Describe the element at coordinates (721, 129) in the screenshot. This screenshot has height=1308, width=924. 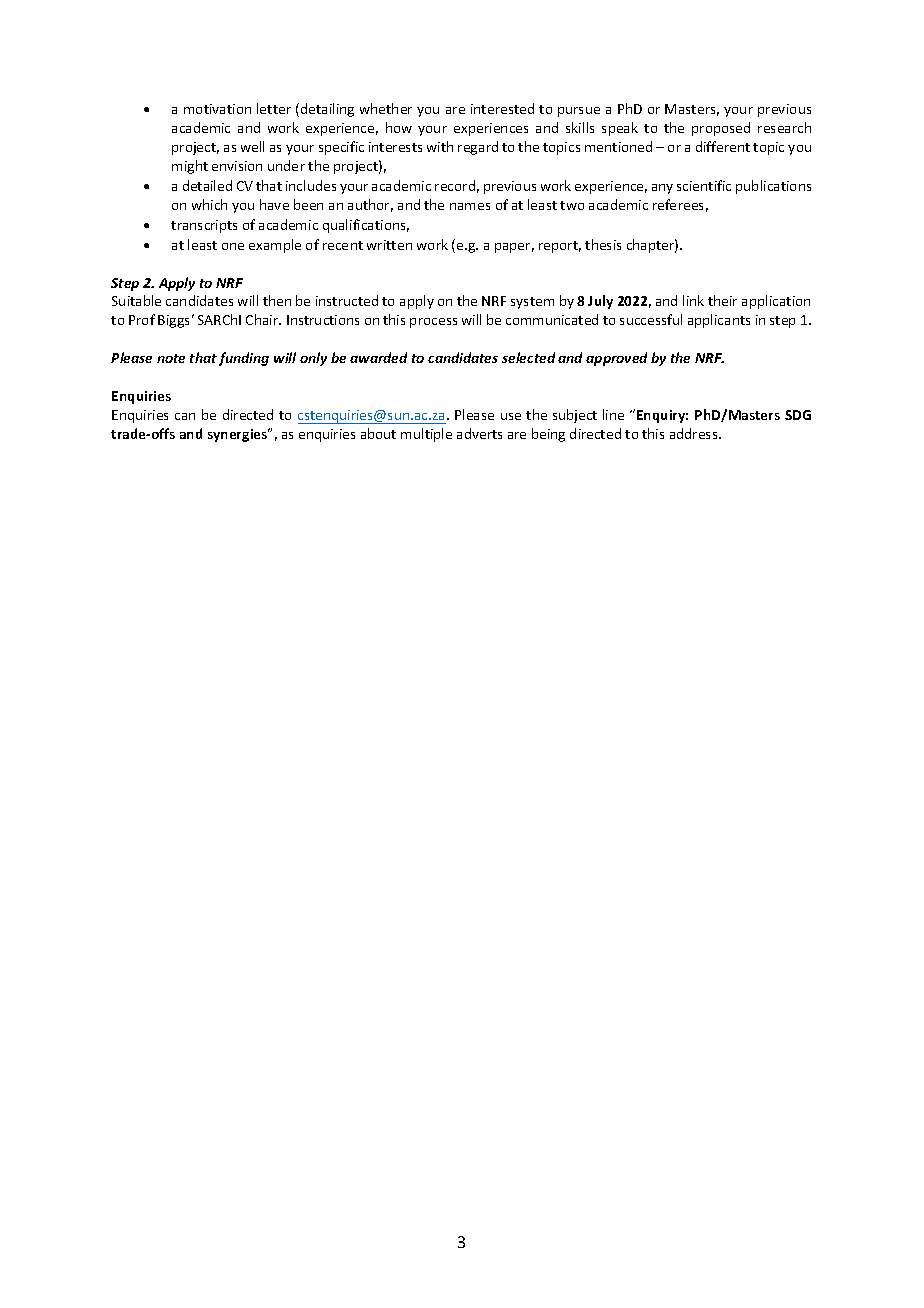
I see `proposed` at that location.
